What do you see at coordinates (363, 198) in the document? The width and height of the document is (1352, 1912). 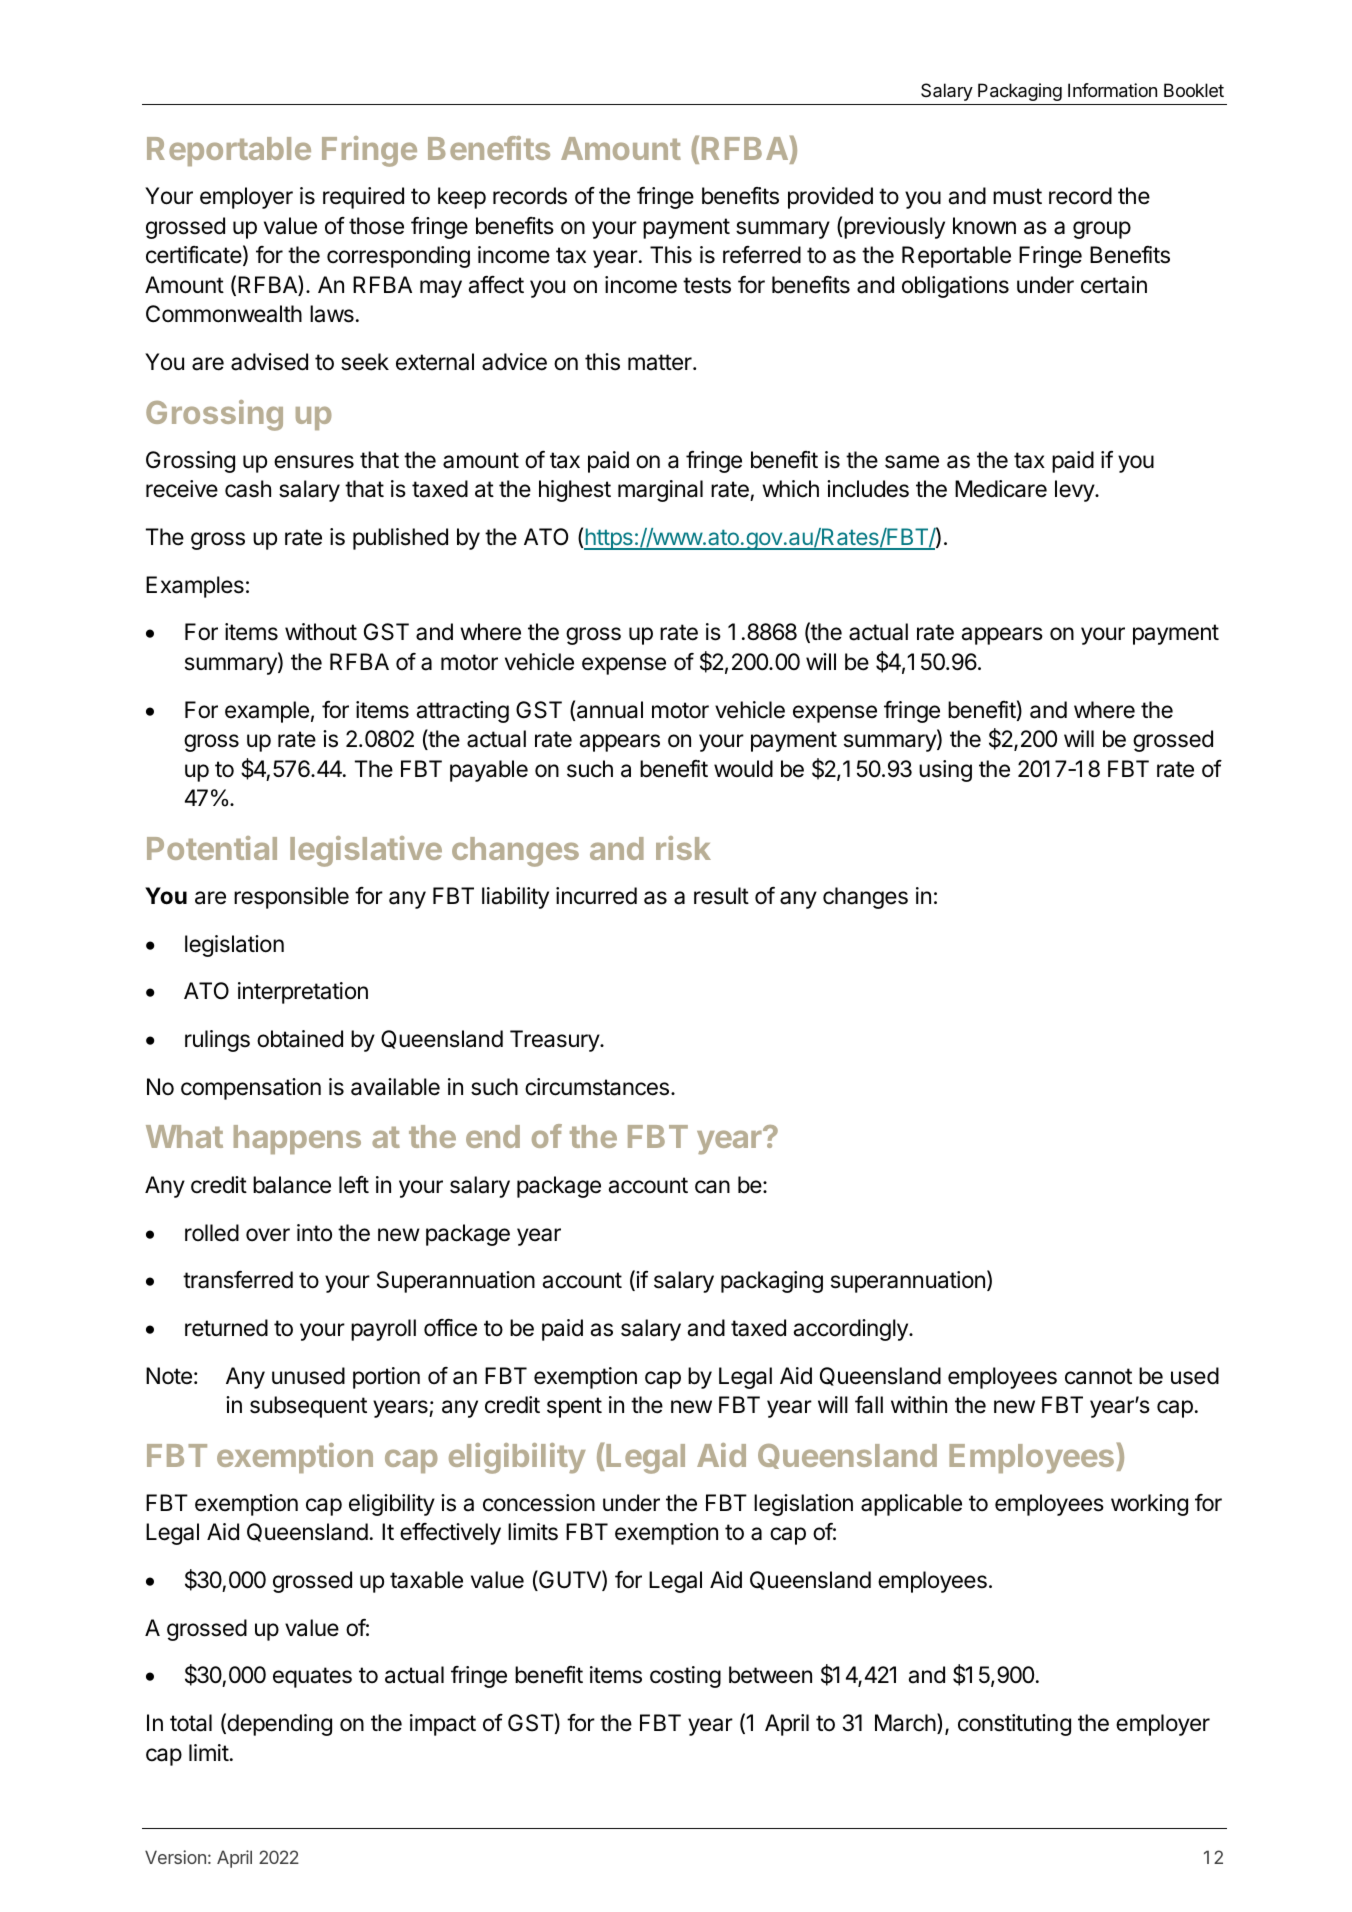 I see `required` at bounding box center [363, 198].
